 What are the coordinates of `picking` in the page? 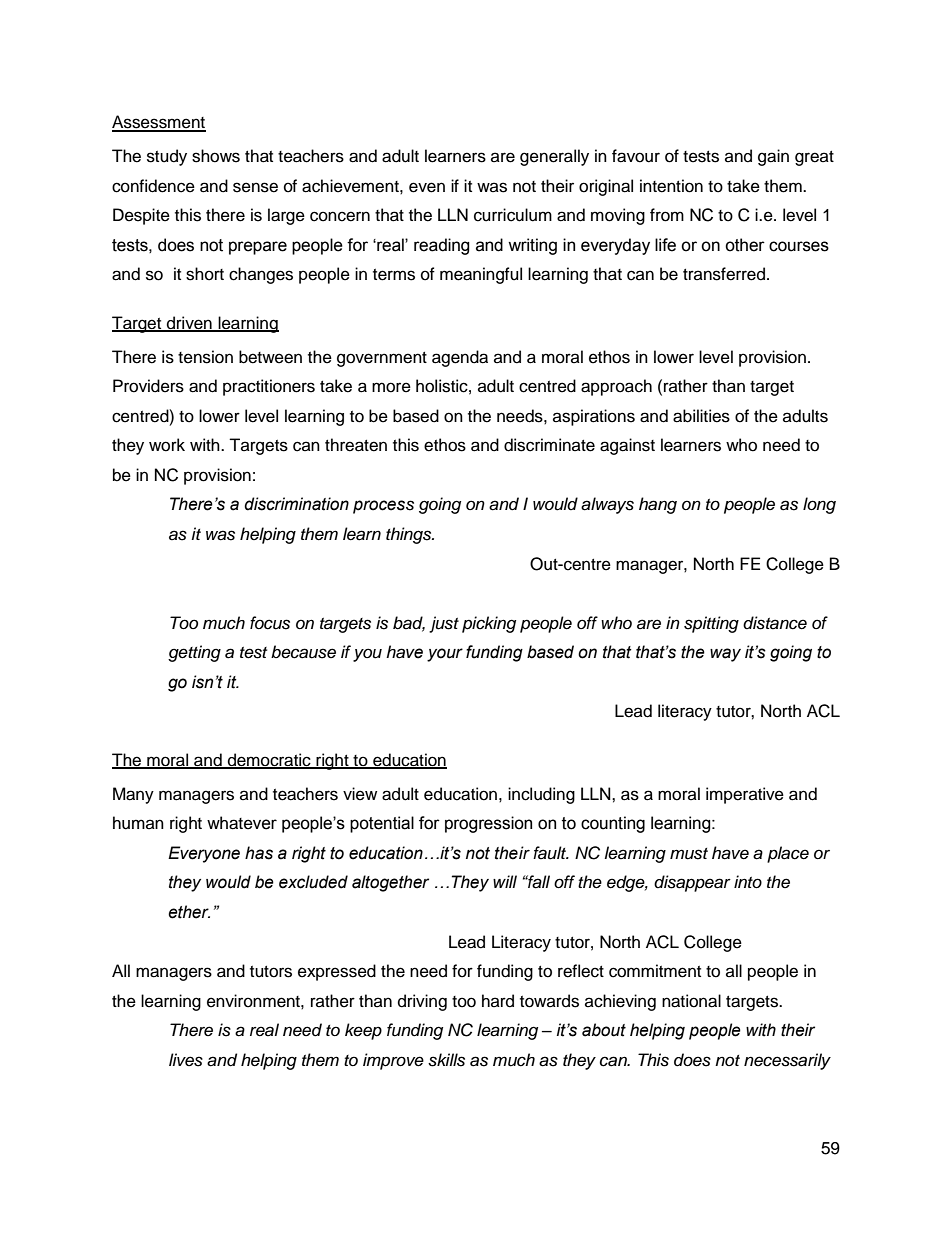 It's located at (489, 624).
